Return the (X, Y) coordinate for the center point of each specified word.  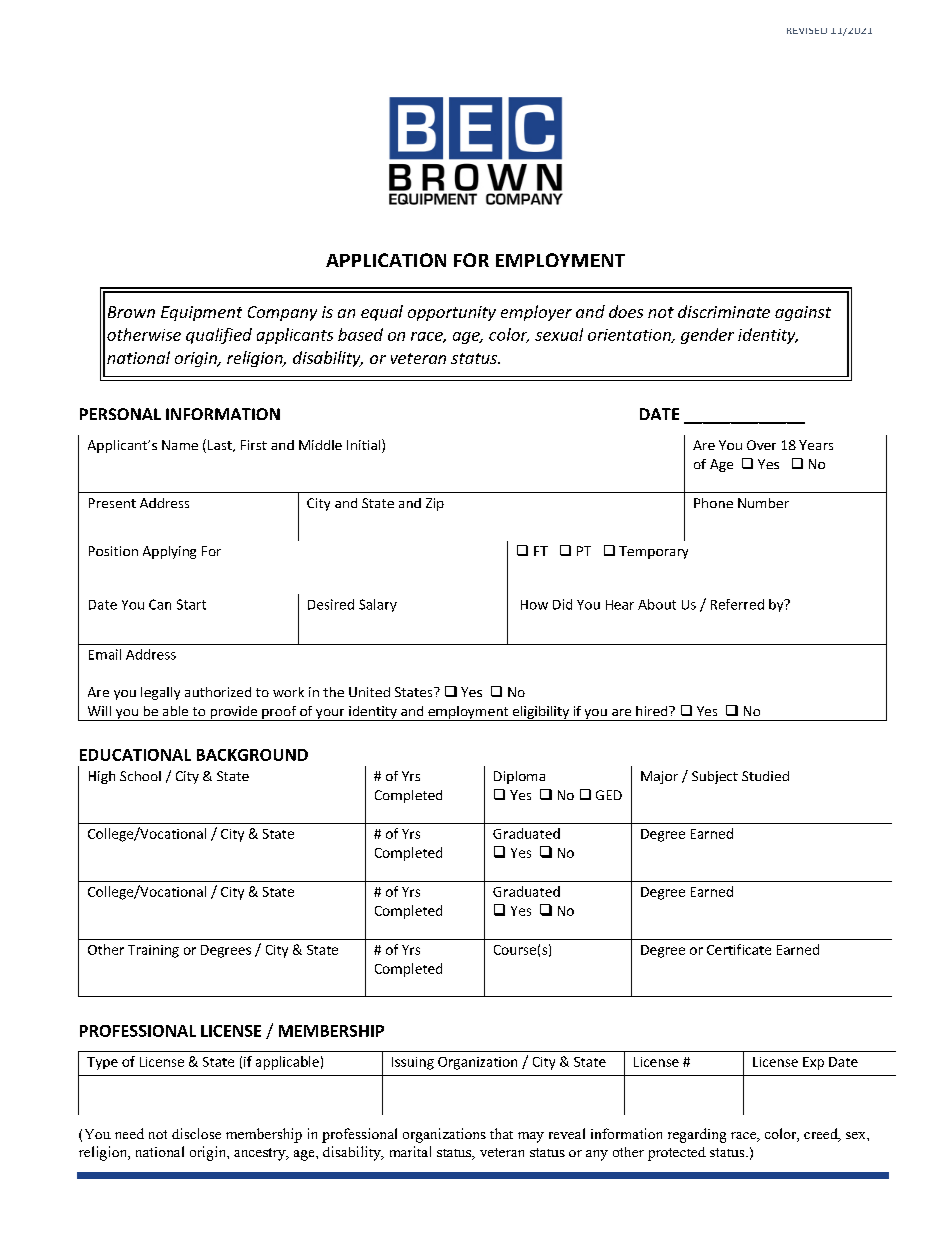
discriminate (724, 311)
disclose (196, 1133)
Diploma (519, 777)
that (501, 1133)
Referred (737, 604)
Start (191, 604)
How (534, 605)
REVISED (807, 31)
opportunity (452, 313)
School (140, 776)
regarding (697, 1135)
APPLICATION (386, 260)
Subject (715, 777)
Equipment (201, 313)
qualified (219, 336)
